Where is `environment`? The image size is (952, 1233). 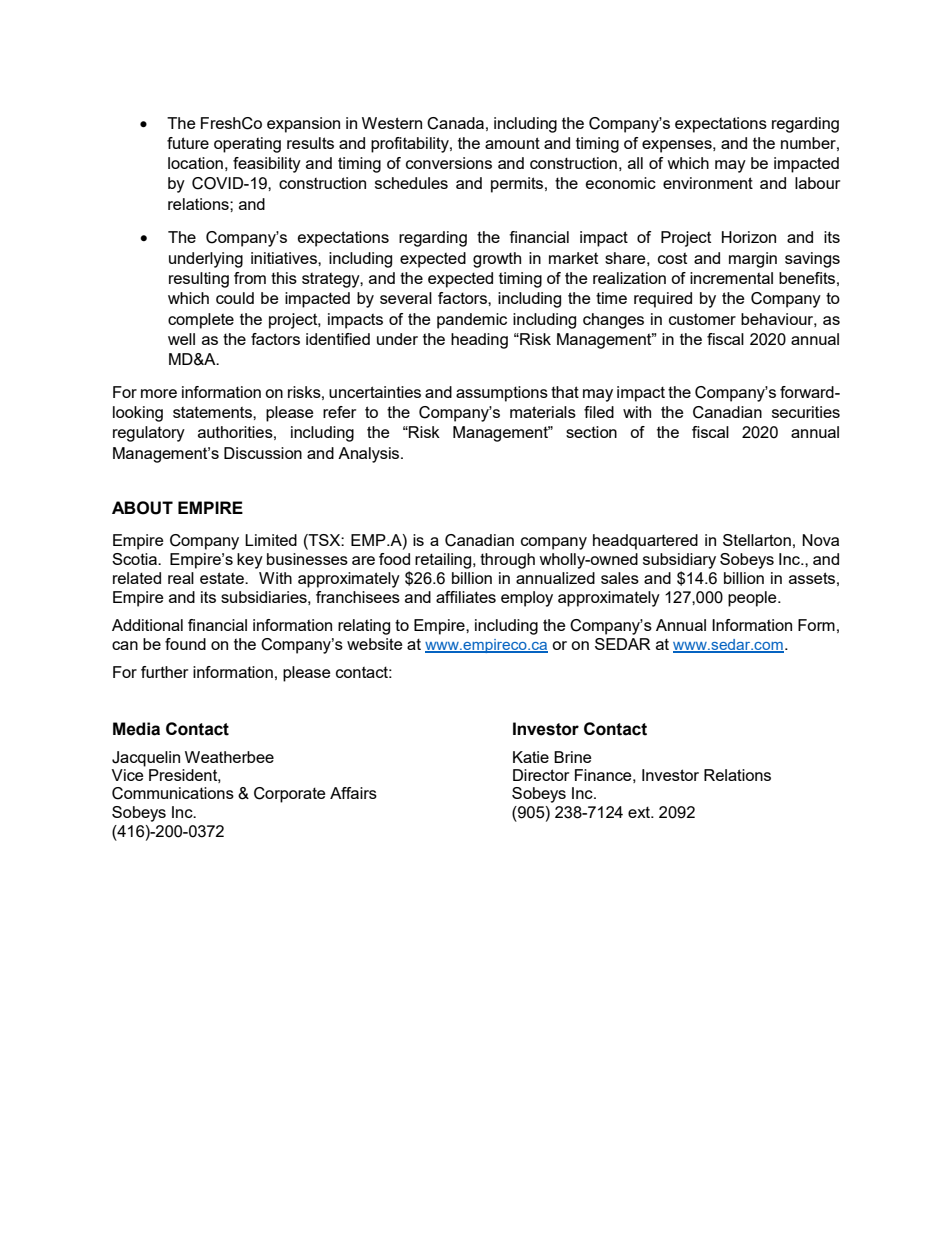 environment is located at coordinates (708, 183).
